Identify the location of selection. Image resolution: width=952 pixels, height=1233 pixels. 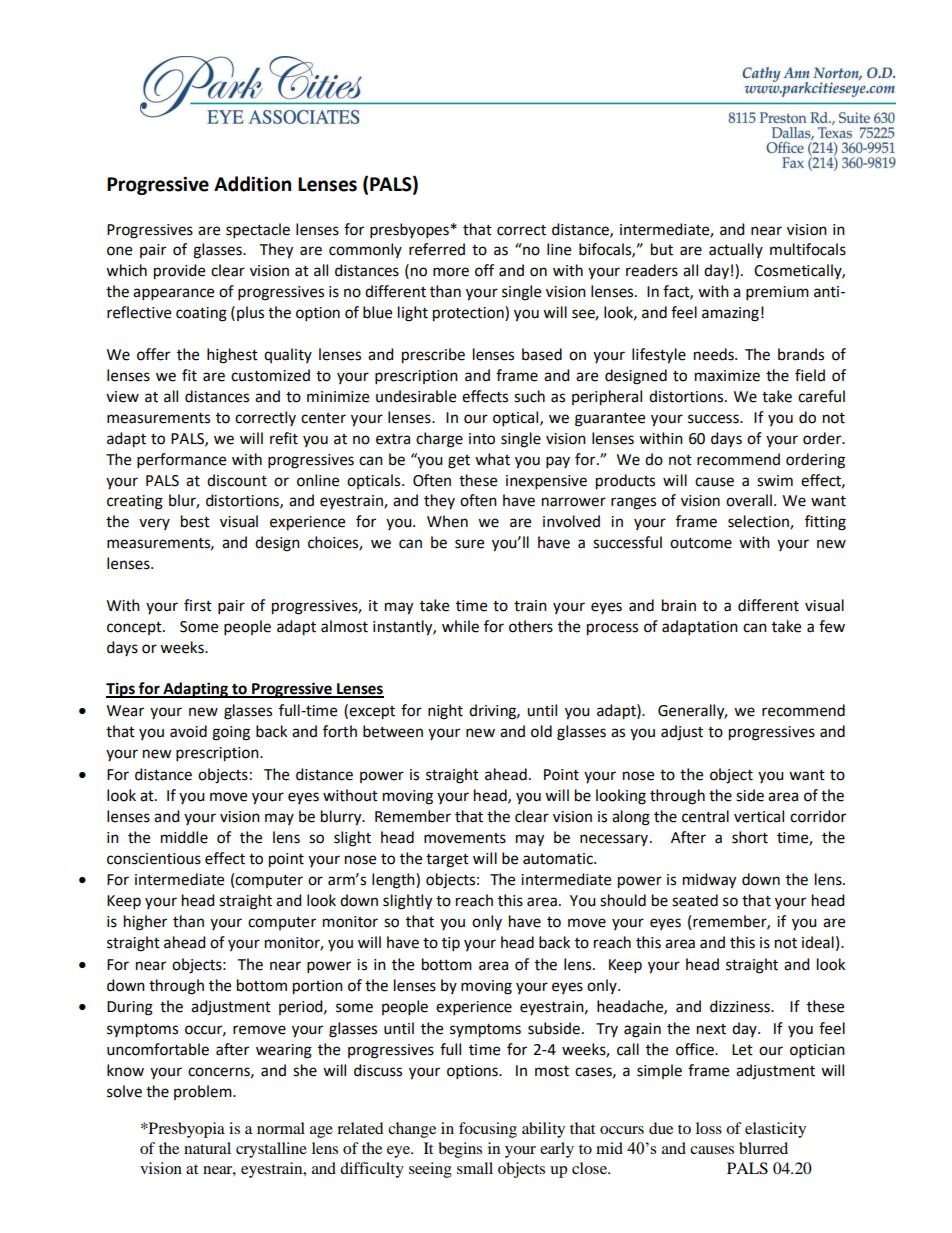
(759, 522).
